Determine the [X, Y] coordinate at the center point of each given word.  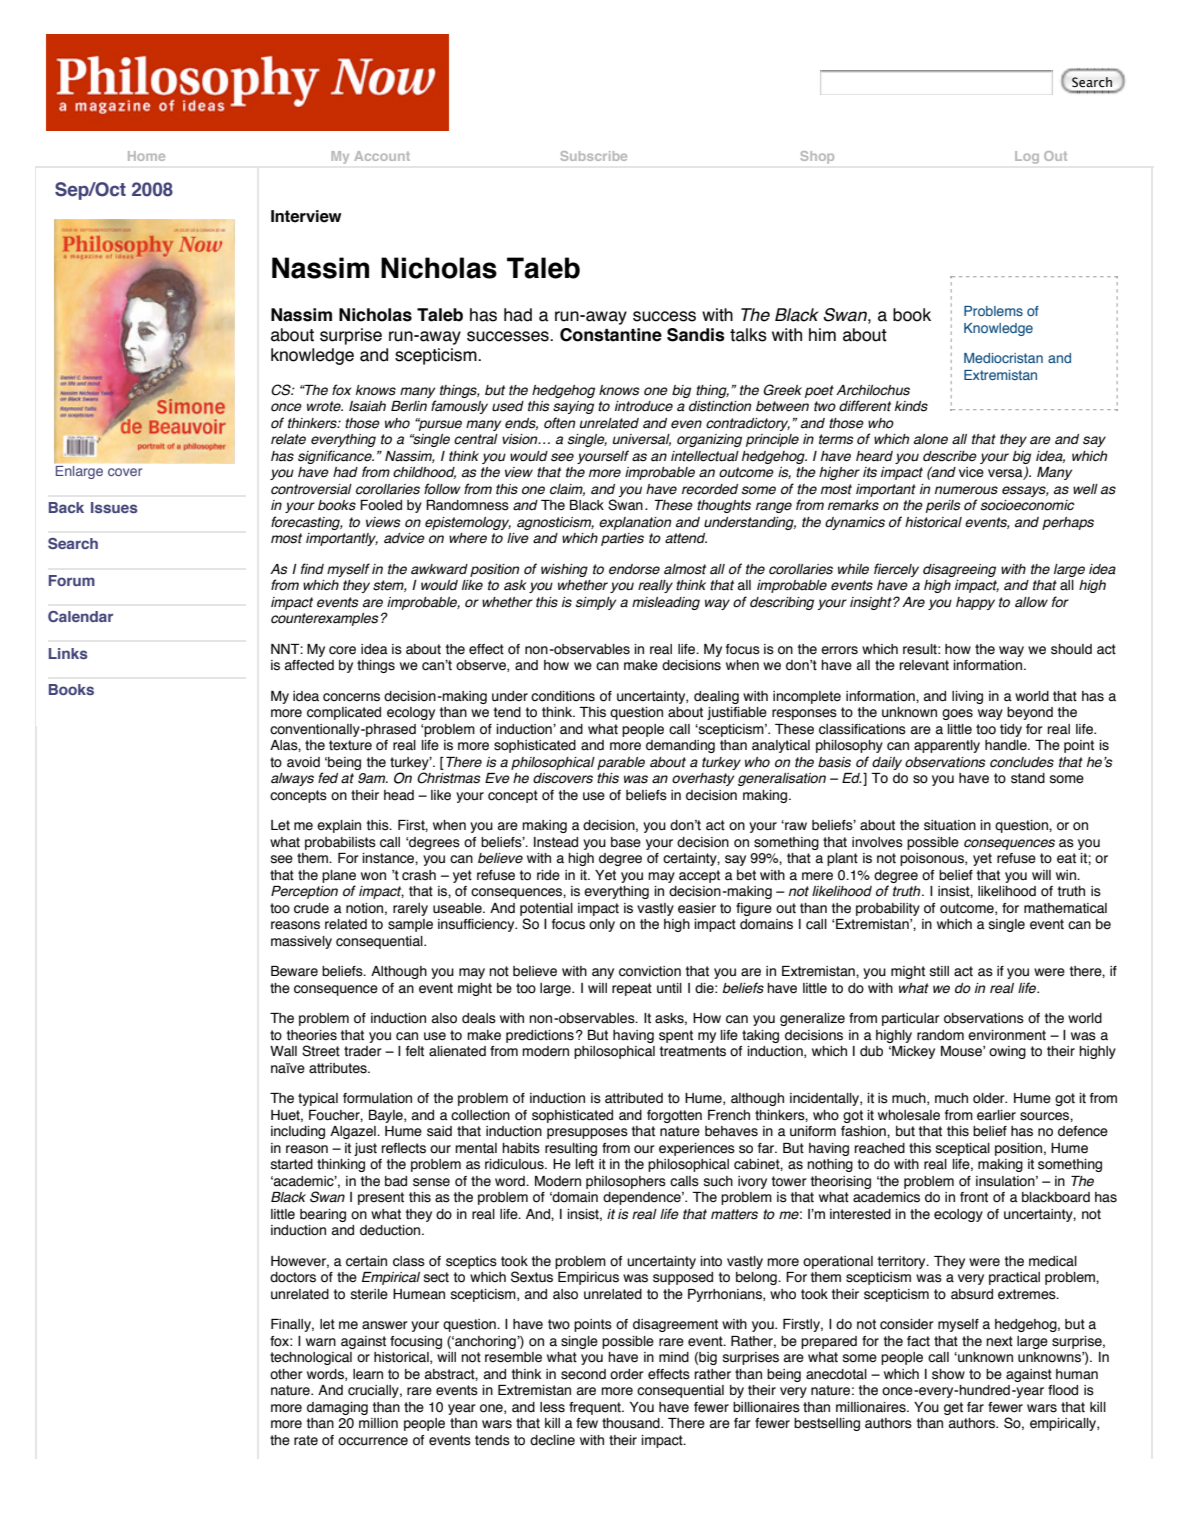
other [286, 1374]
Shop [817, 157]
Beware [294, 971]
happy [975, 603]
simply [596, 603]
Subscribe [594, 156]
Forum [72, 580]
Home [146, 156]
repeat [632, 989]
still [939, 971]
